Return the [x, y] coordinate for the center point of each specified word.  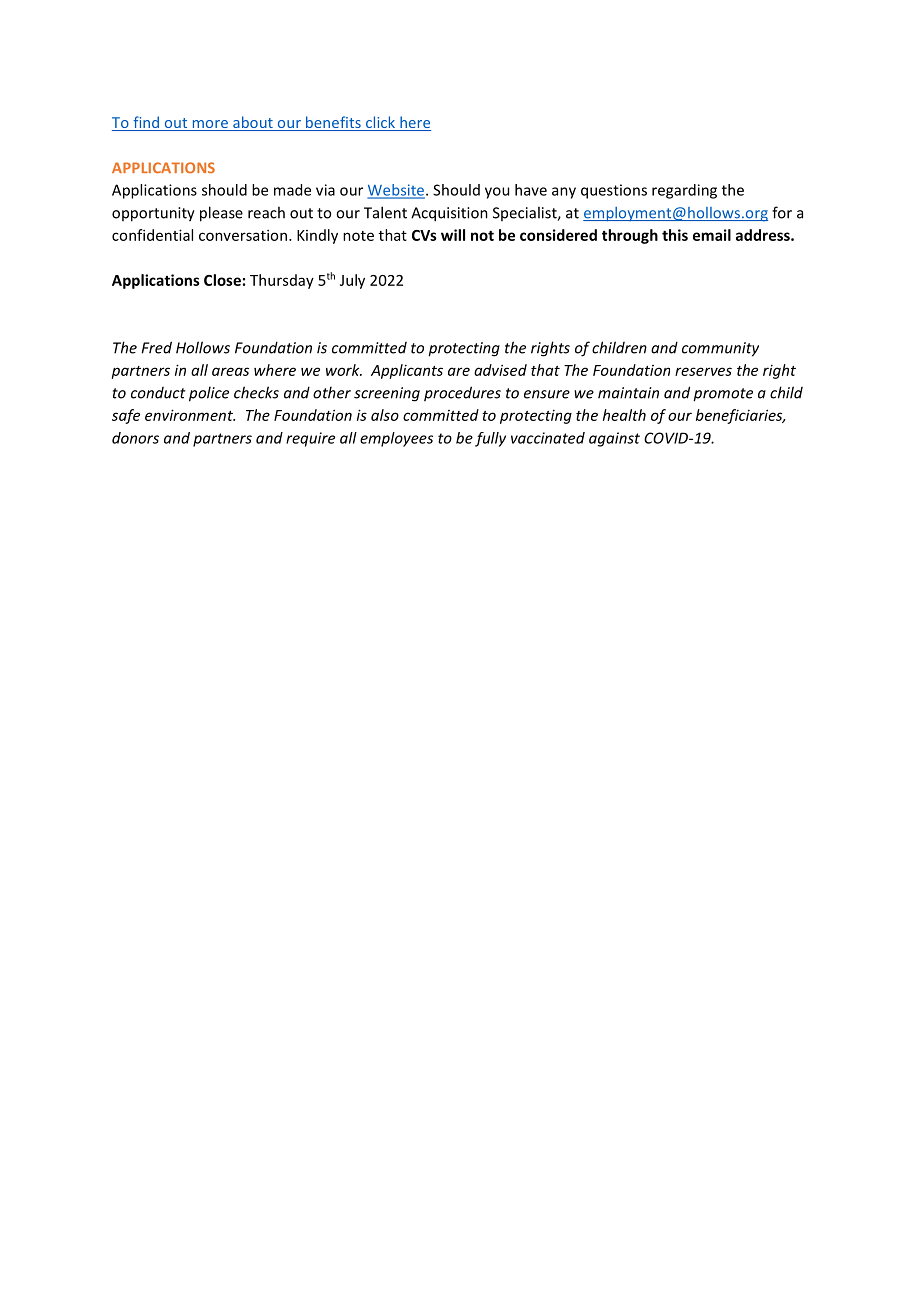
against [614, 439]
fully [490, 439]
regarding [684, 191]
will [453, 235]
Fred [156, 347]
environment [190, 415]
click [380, 123]
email [712, 235]
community [720, 349]
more [210, 125]
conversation [243, 235]
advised [500, 370]
